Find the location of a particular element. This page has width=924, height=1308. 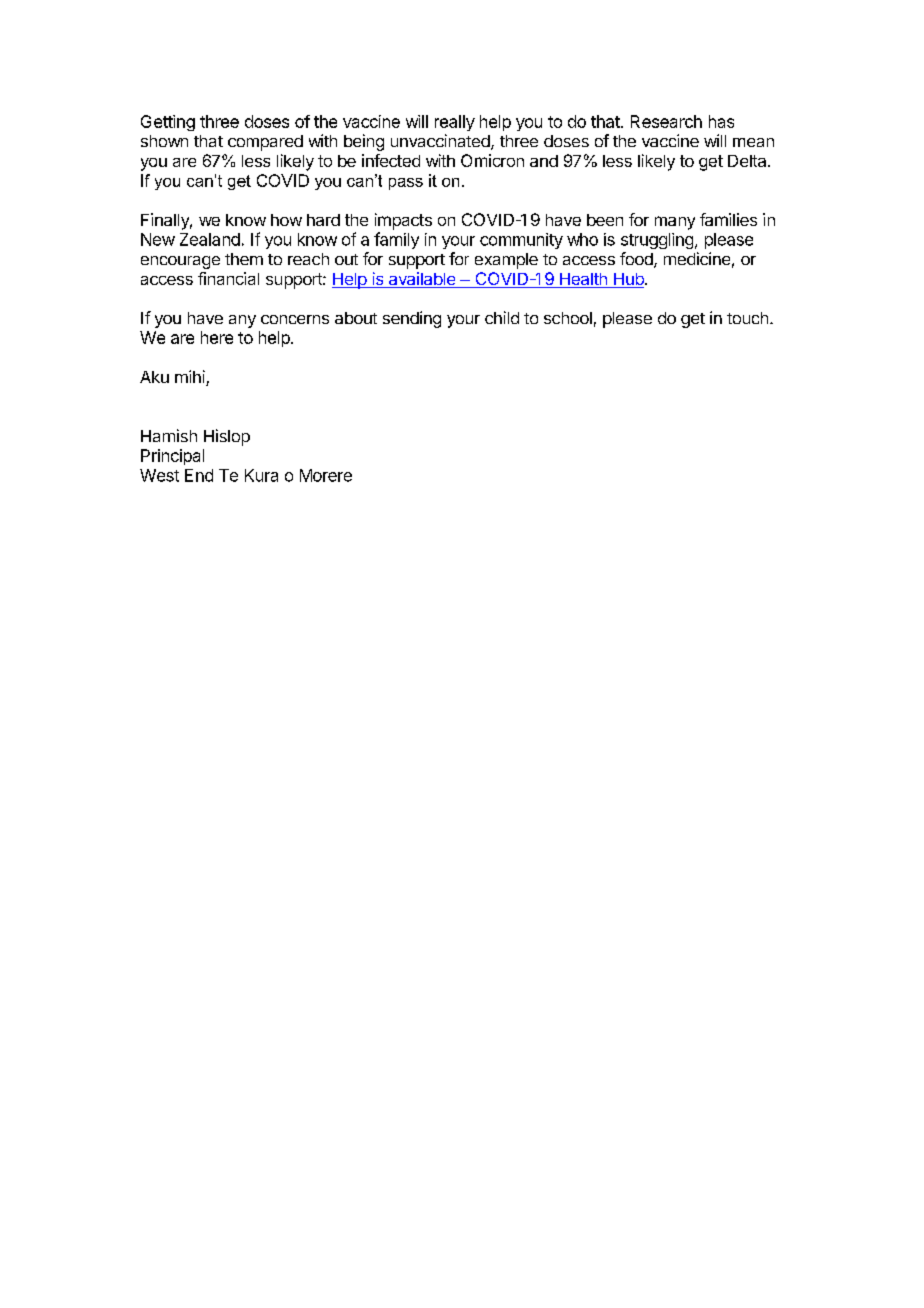

Principal is located at coordinates (172, 457).
